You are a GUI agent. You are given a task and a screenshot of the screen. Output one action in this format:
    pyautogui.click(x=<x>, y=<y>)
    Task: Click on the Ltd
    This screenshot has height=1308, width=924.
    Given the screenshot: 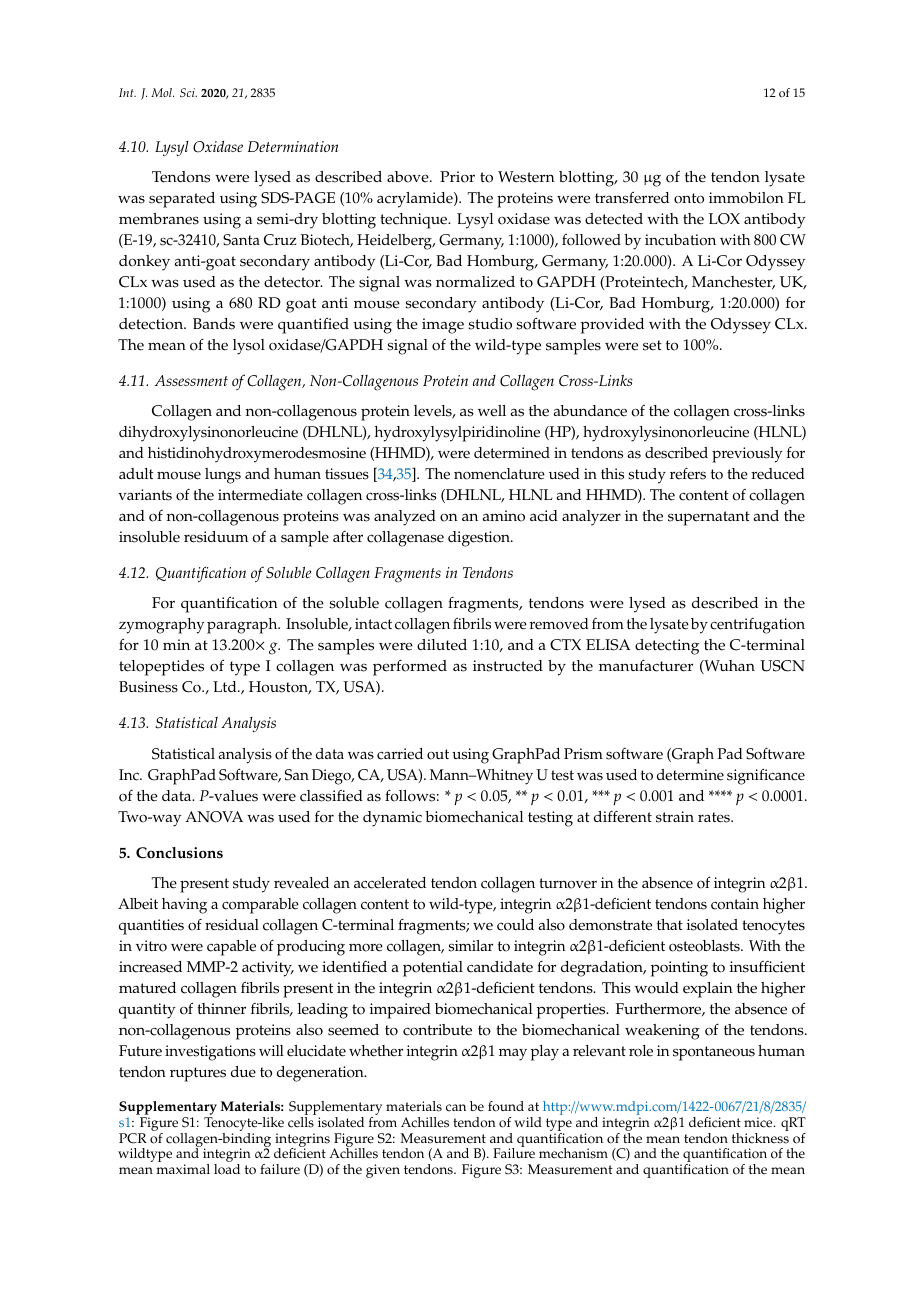 What is the action you would take?
    pyautogui.click(x=226, y=686)
